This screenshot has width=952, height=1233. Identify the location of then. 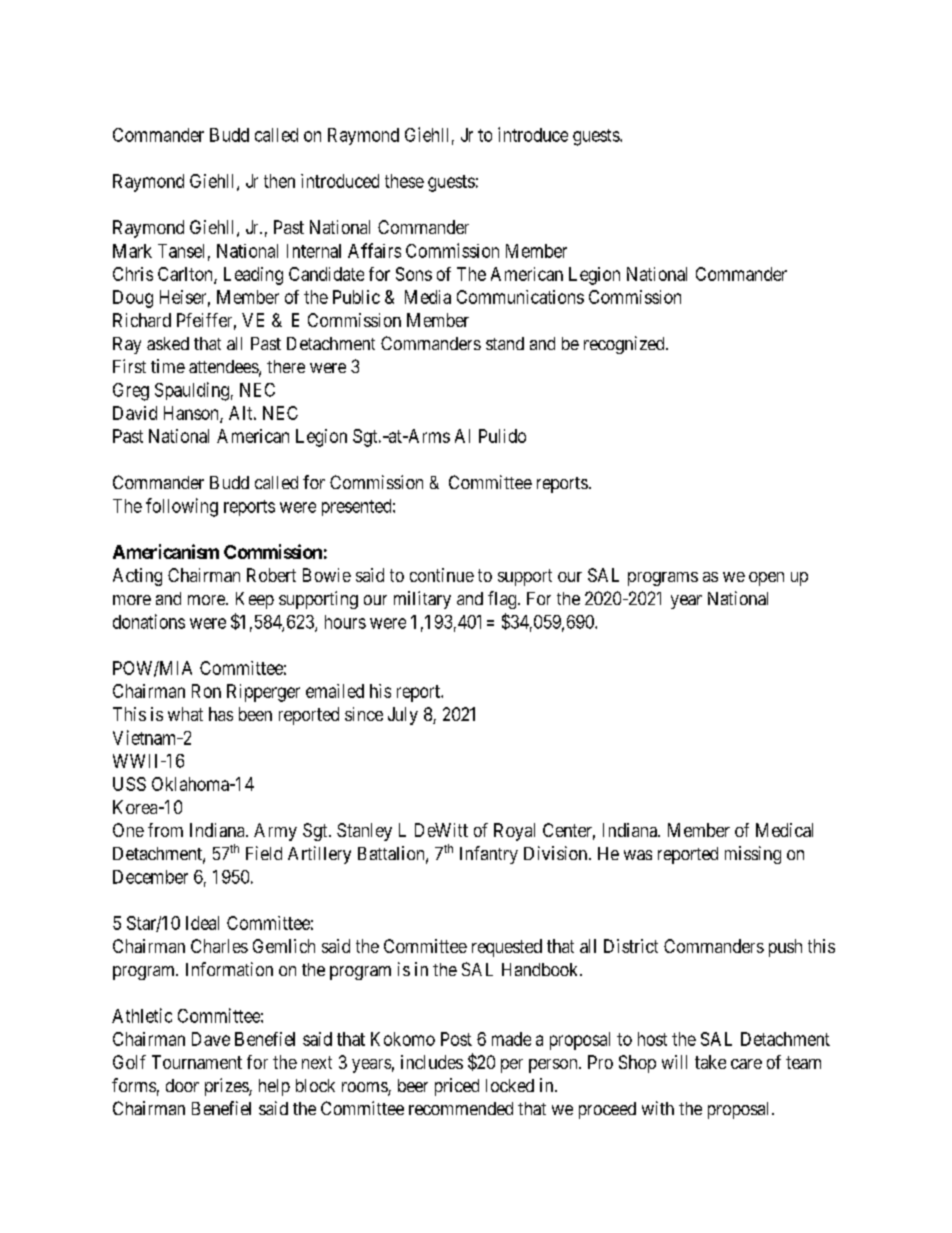
(279, 181).
